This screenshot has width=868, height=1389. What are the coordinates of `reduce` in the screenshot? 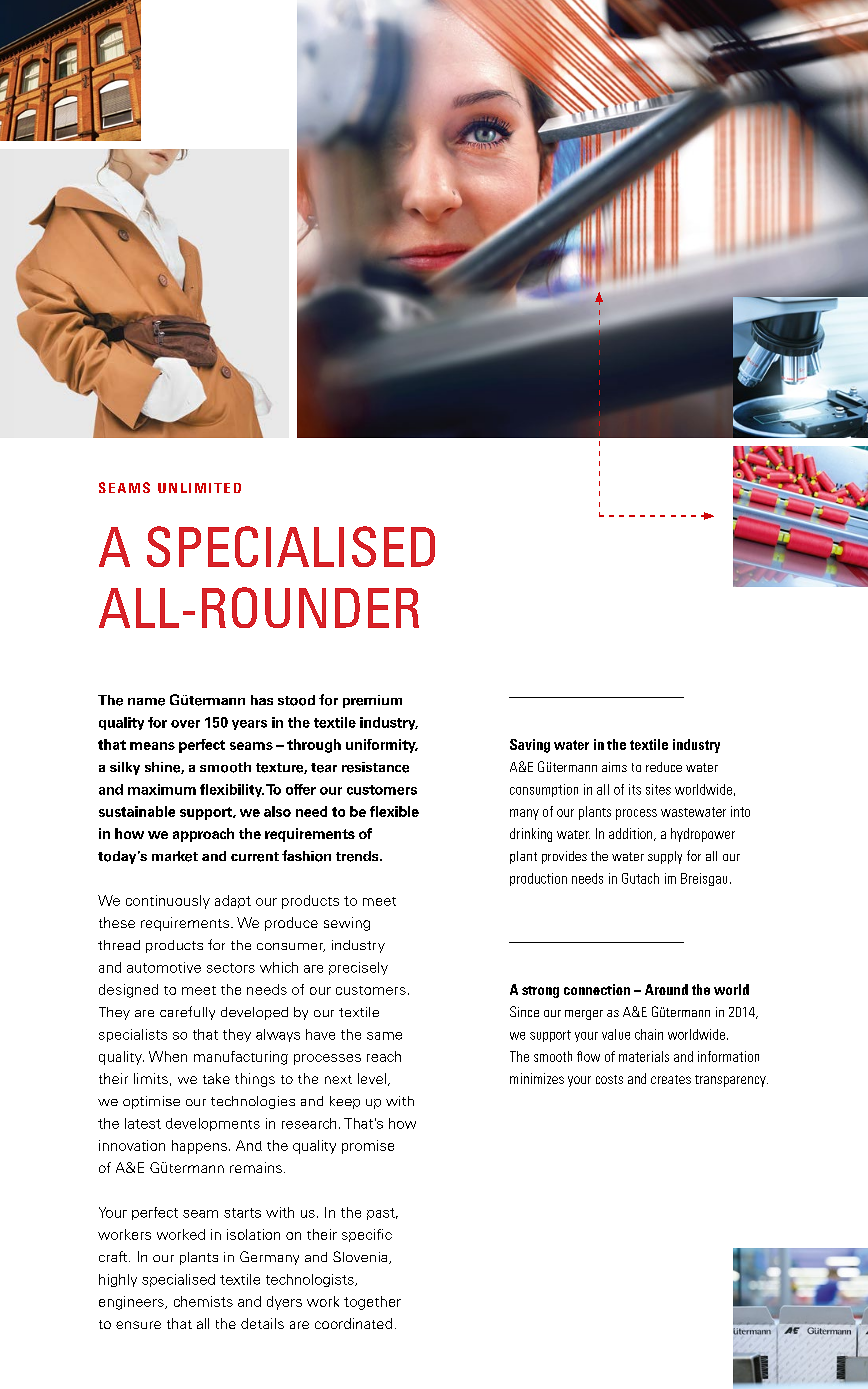 It's located at (664, 767).
